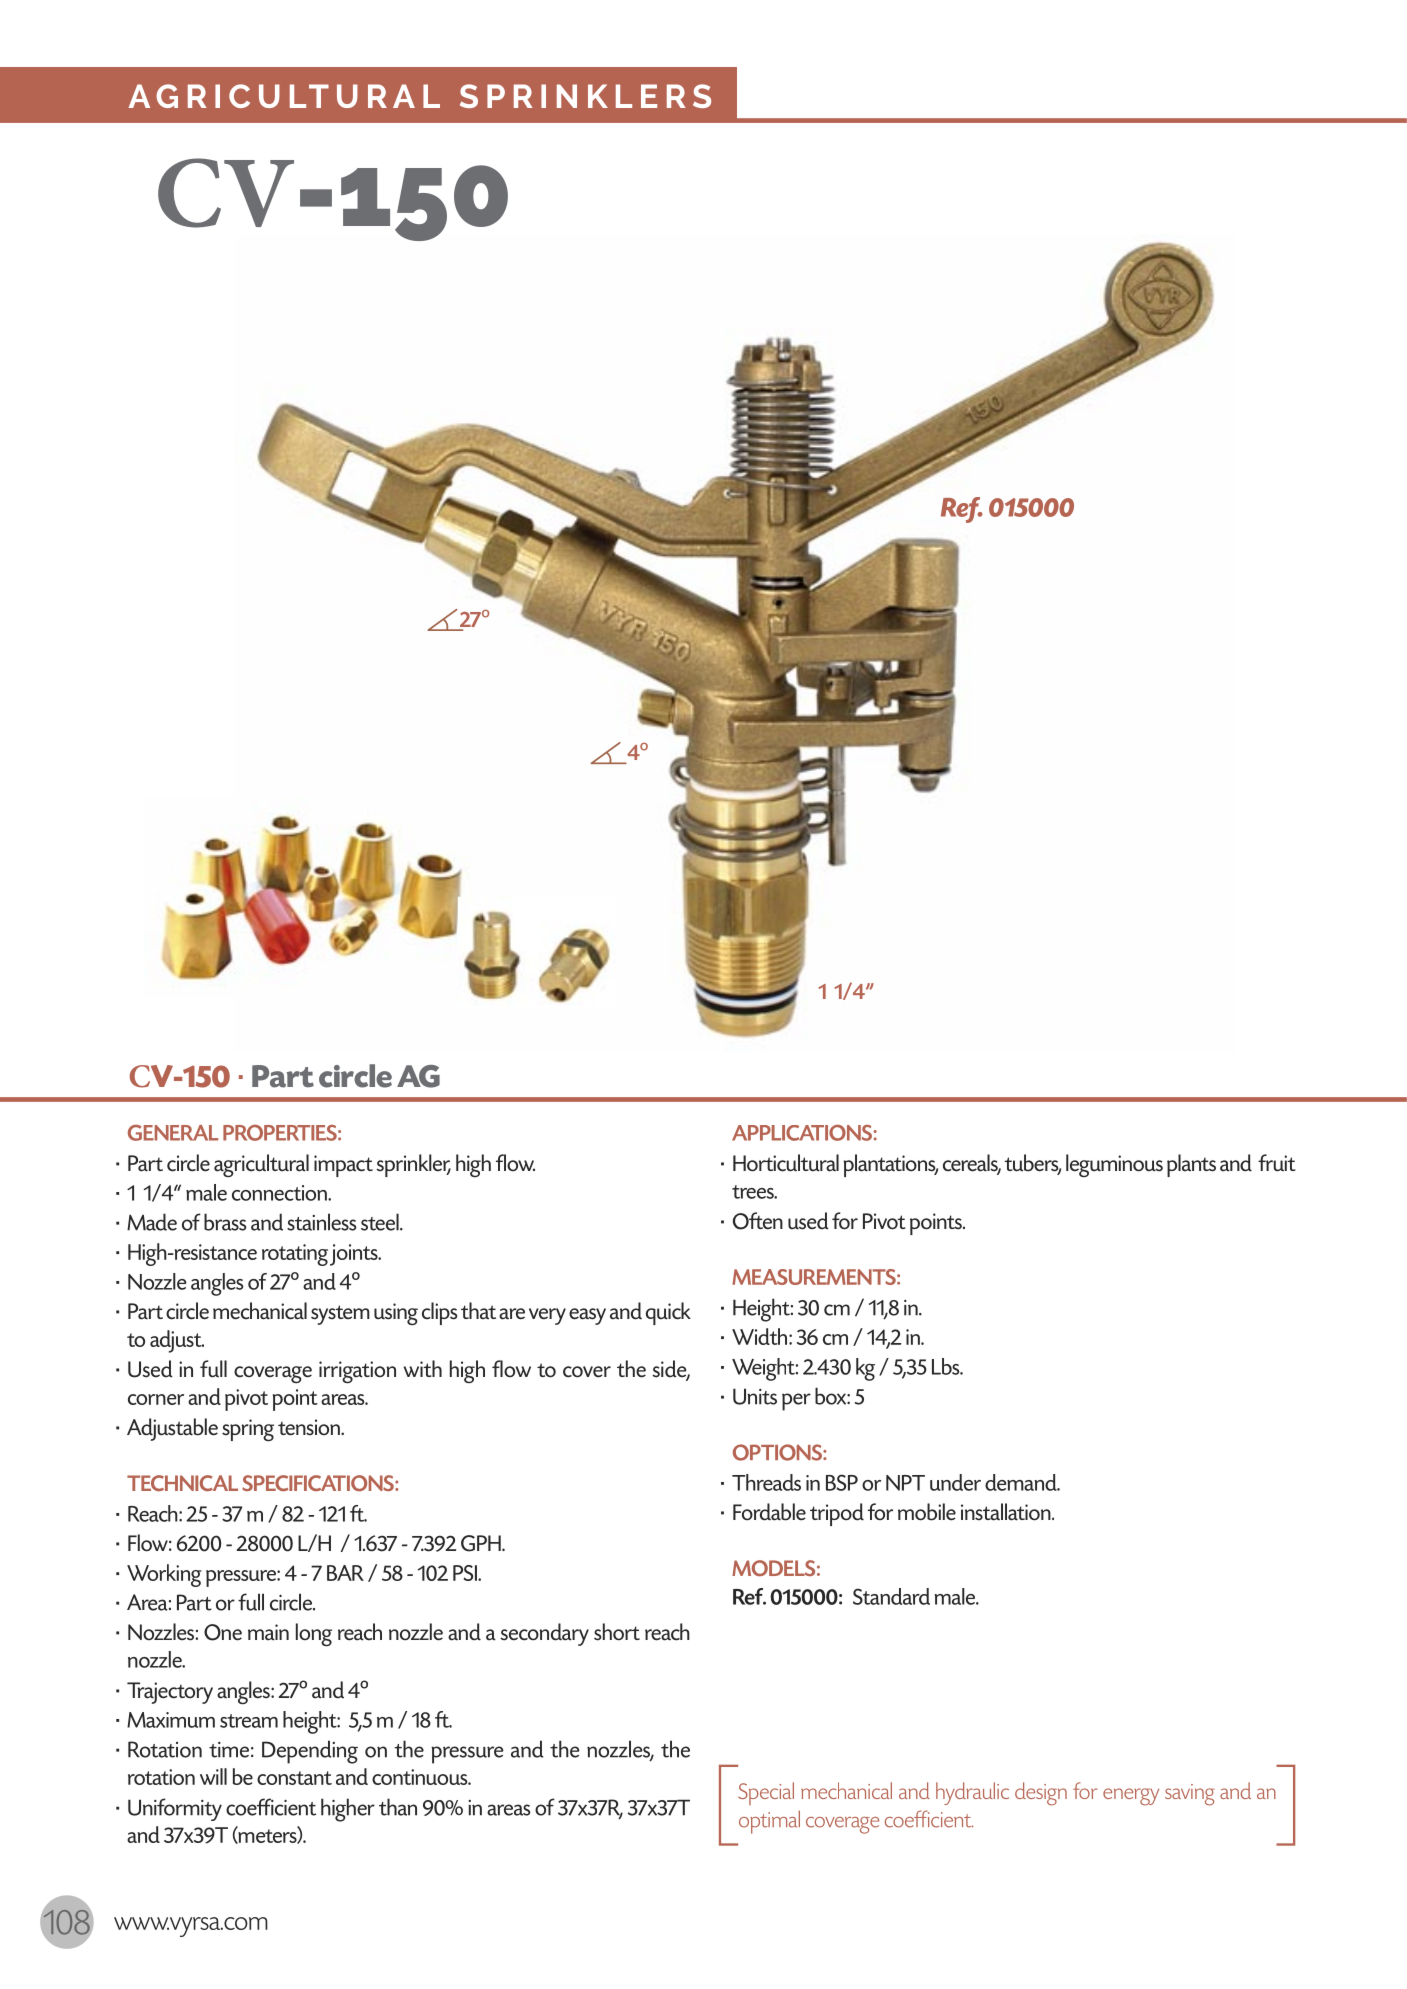 The width and height of the screenshot is (1407, 1989). What do you see at coordinates (319, 1483) in the screenshot?
I see `SPECIFICATIONS` at bounding box center [319, 1483].
